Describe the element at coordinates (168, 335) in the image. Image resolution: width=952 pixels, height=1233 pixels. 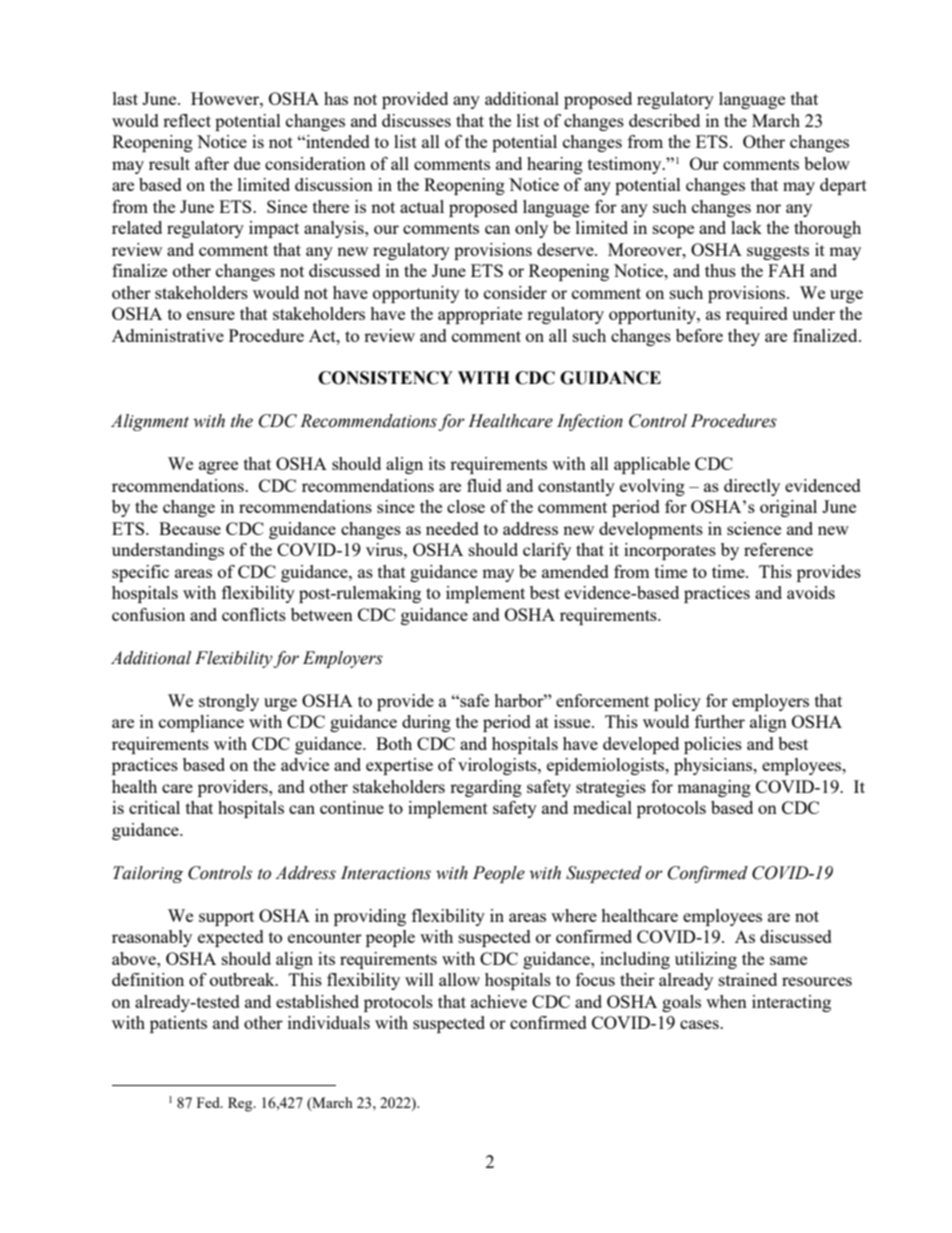
I see `Administrative` at that location.
